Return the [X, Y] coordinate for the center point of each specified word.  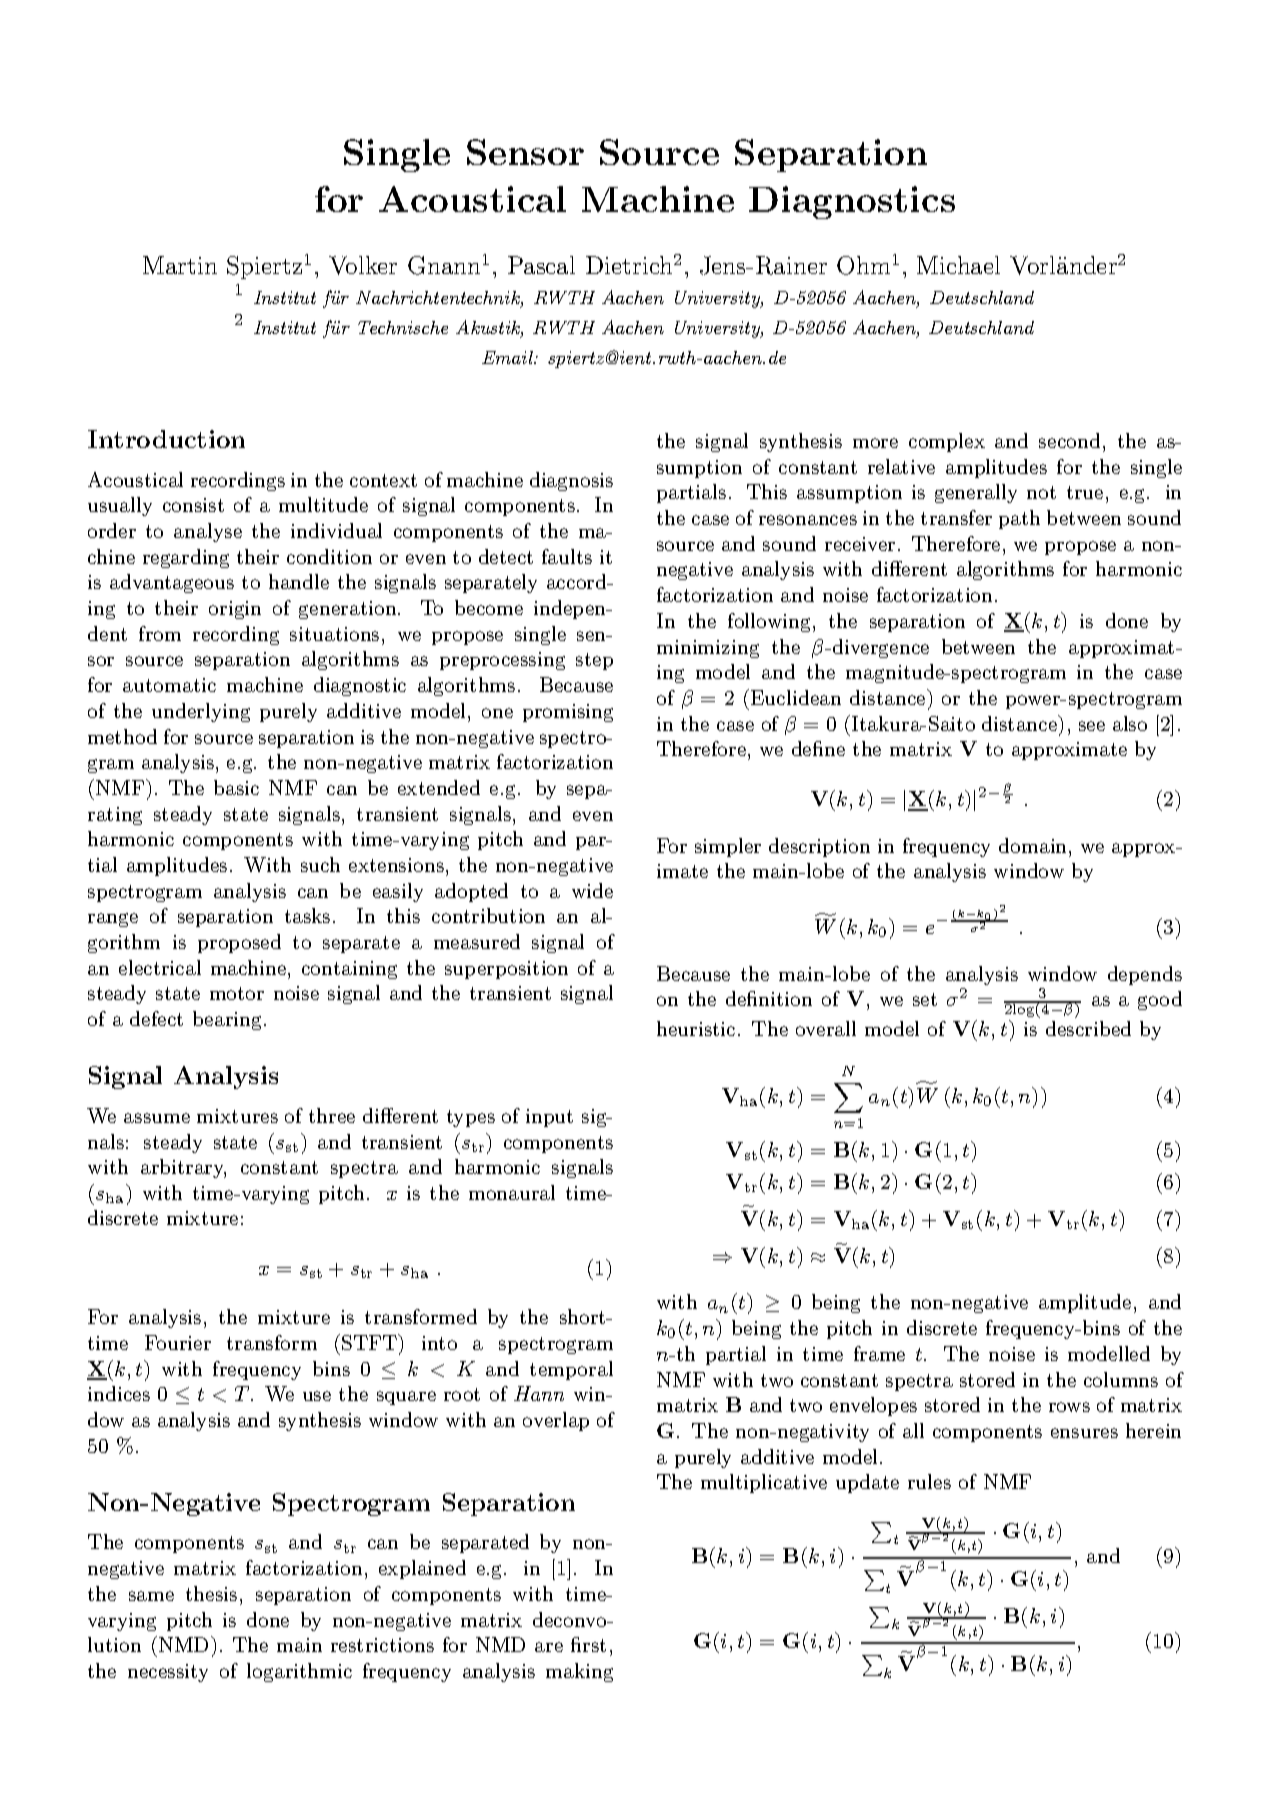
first [588, 1644]
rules [929, 1481]
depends [1145, 975]
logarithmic [299, 1672]
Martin [180, 265]
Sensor [525, 152]
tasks [307, 915]
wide [592, 890]
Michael [958, 265]
